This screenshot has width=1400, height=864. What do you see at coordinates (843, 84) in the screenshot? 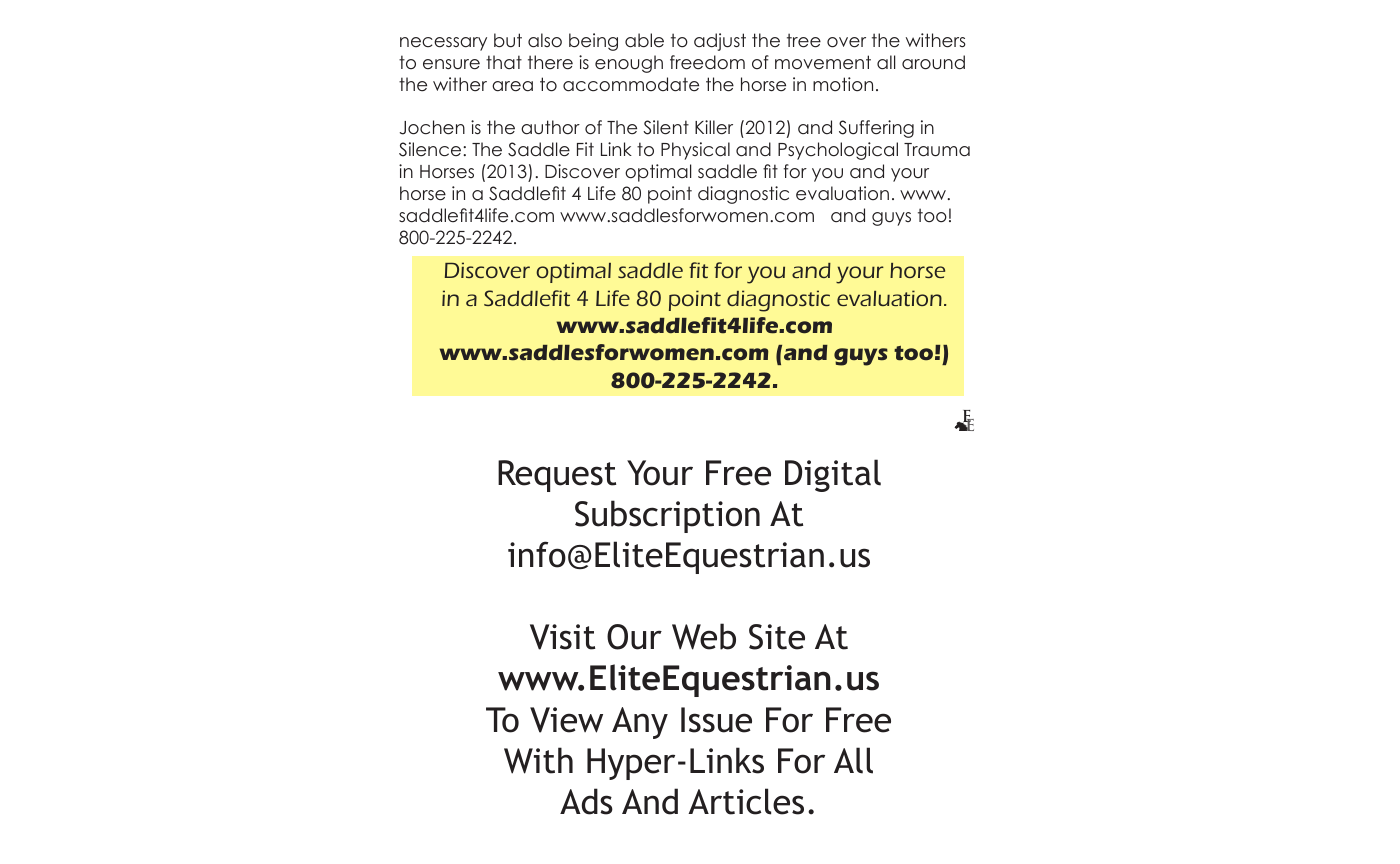
I see `motion` at bounding box center [843, 84].
